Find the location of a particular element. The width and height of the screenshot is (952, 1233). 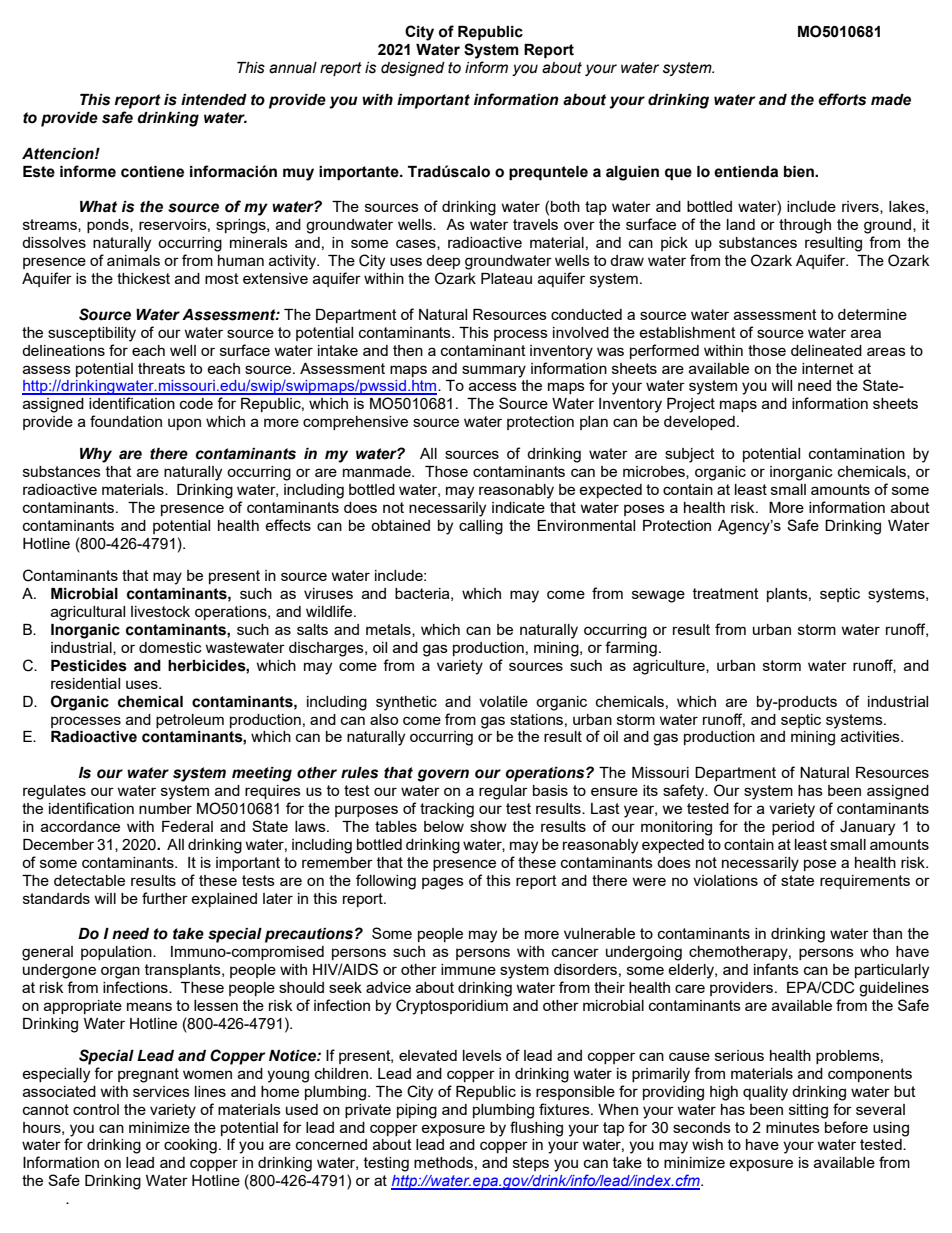

requirements is located at coordinates (865, 882).
